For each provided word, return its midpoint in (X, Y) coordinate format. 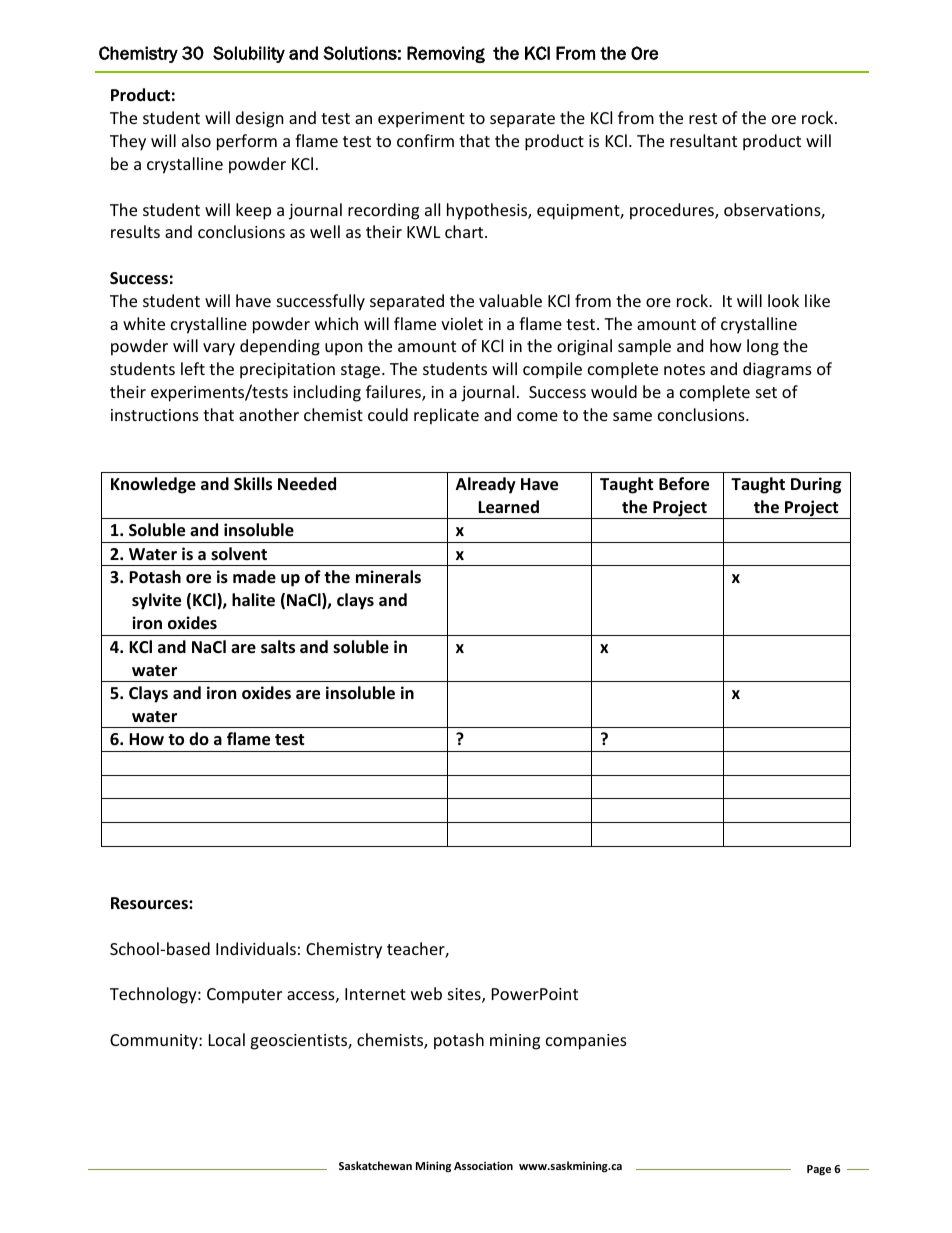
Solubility (249, 54)
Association (483, 1165)
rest (703, 118)
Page (819, 1170)
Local (227, 1039)
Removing (446, 54)
